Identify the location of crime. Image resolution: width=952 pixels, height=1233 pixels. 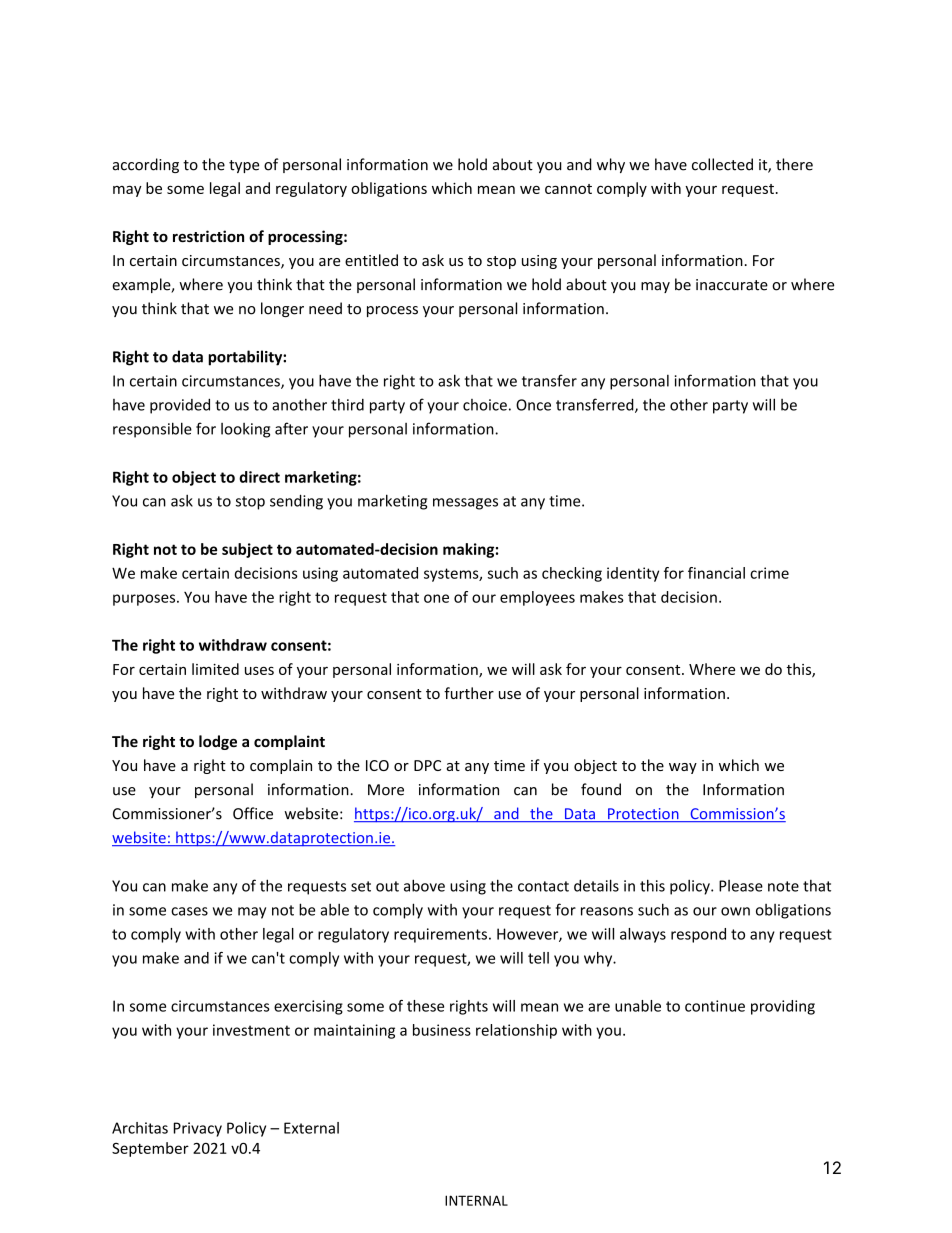
(769, 573).
